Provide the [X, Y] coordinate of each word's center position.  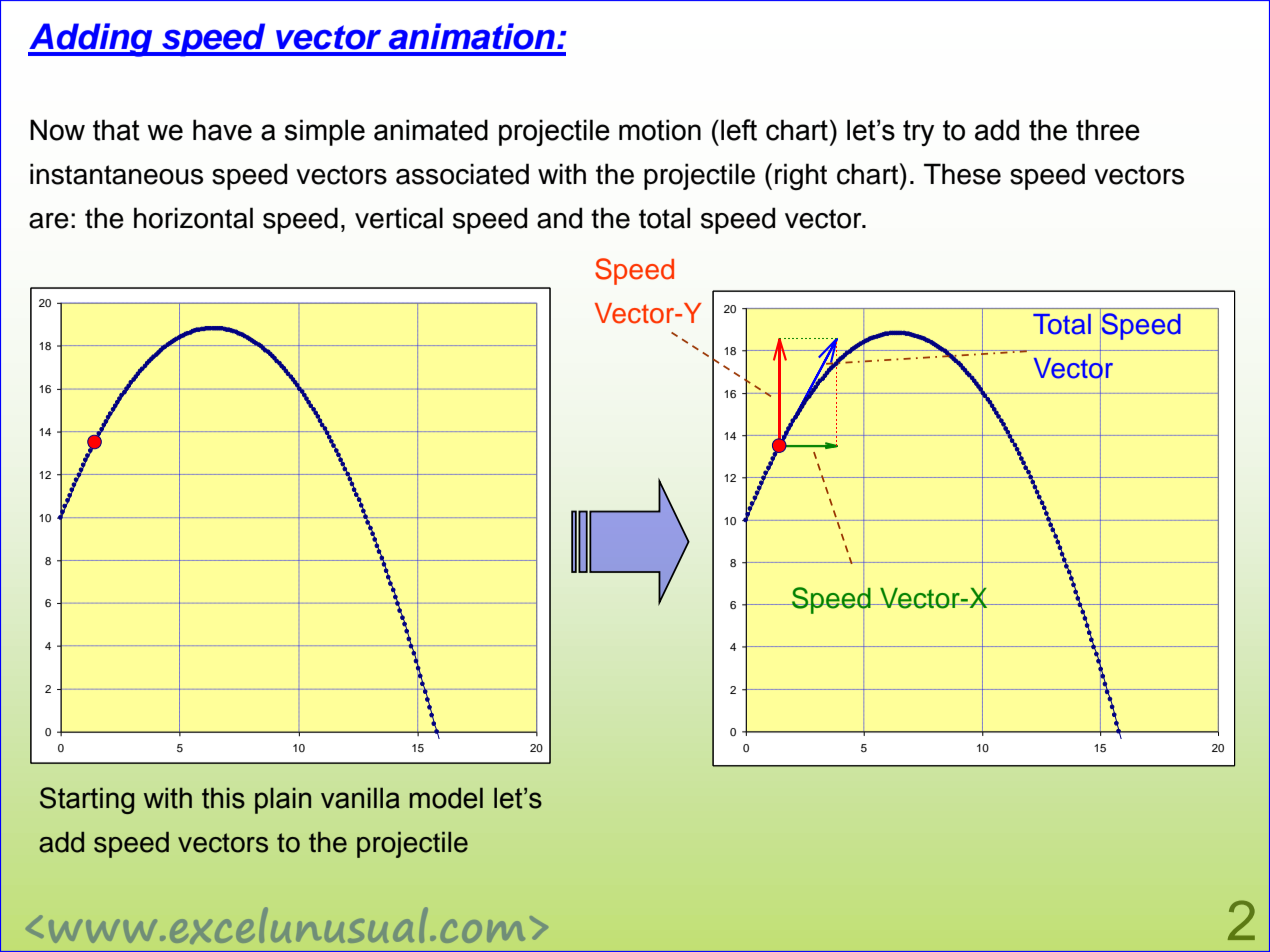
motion [660, 130]
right [801, 176]
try [918, 133]
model [446, 798]
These [962, 174]
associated [462, 174]
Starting [87, 800]
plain [283, 801]
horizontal [193, 218]
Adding [91, 40]
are [49, 221]
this [223, 798]
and [559, 218]
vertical [399, 218]
